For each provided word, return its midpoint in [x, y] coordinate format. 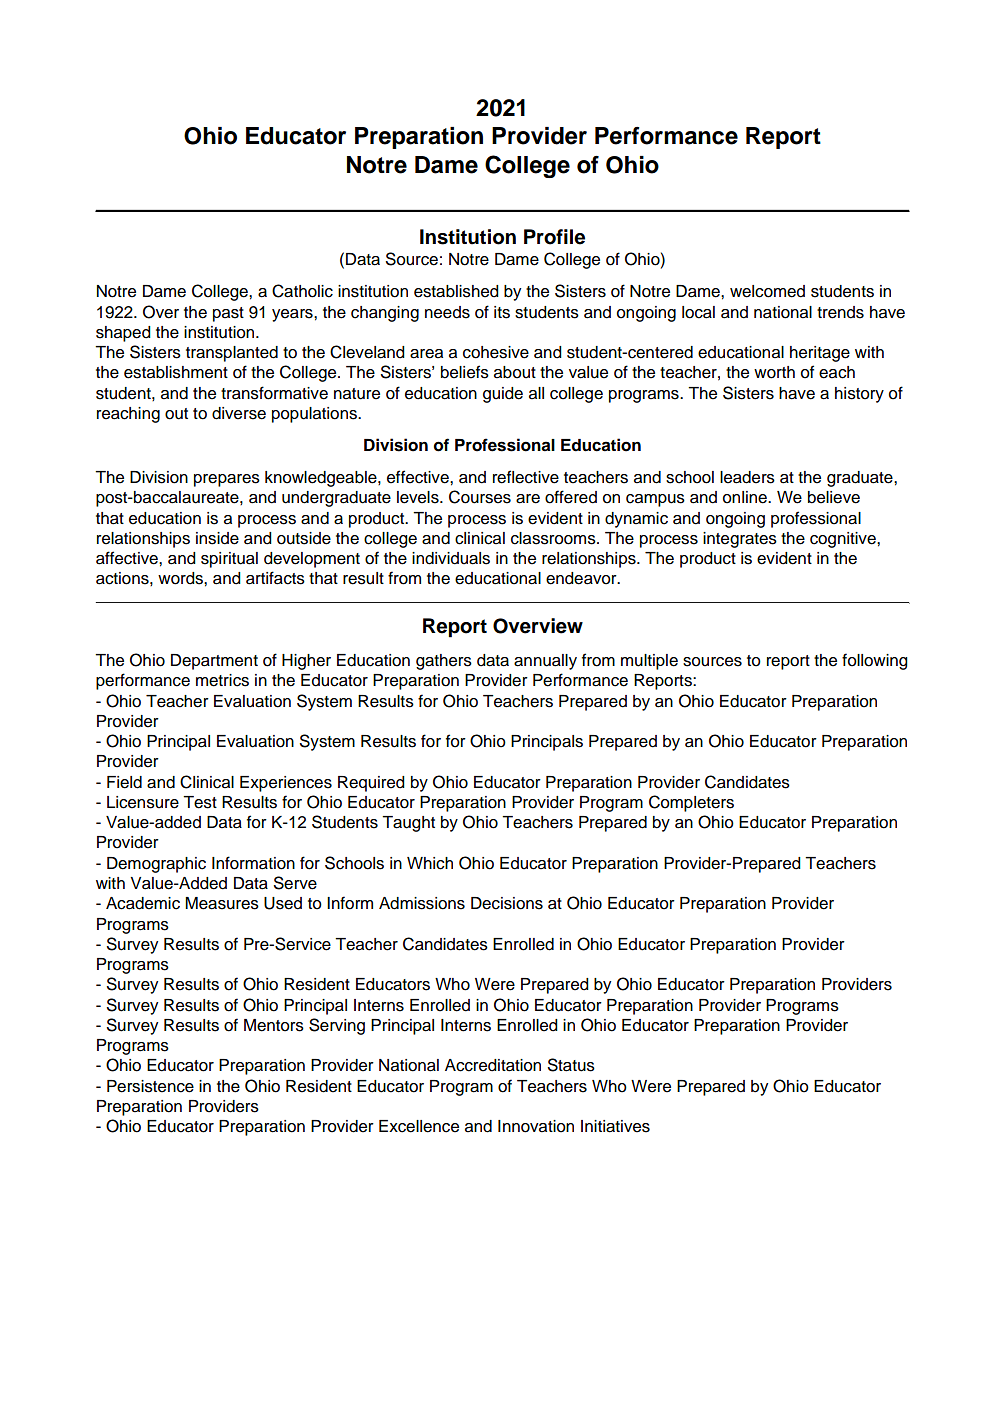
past [228, 314]
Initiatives [615, 1126]
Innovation [536, 1126]
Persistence [150, 1086]
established [456, 291]
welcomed [767, 291]
